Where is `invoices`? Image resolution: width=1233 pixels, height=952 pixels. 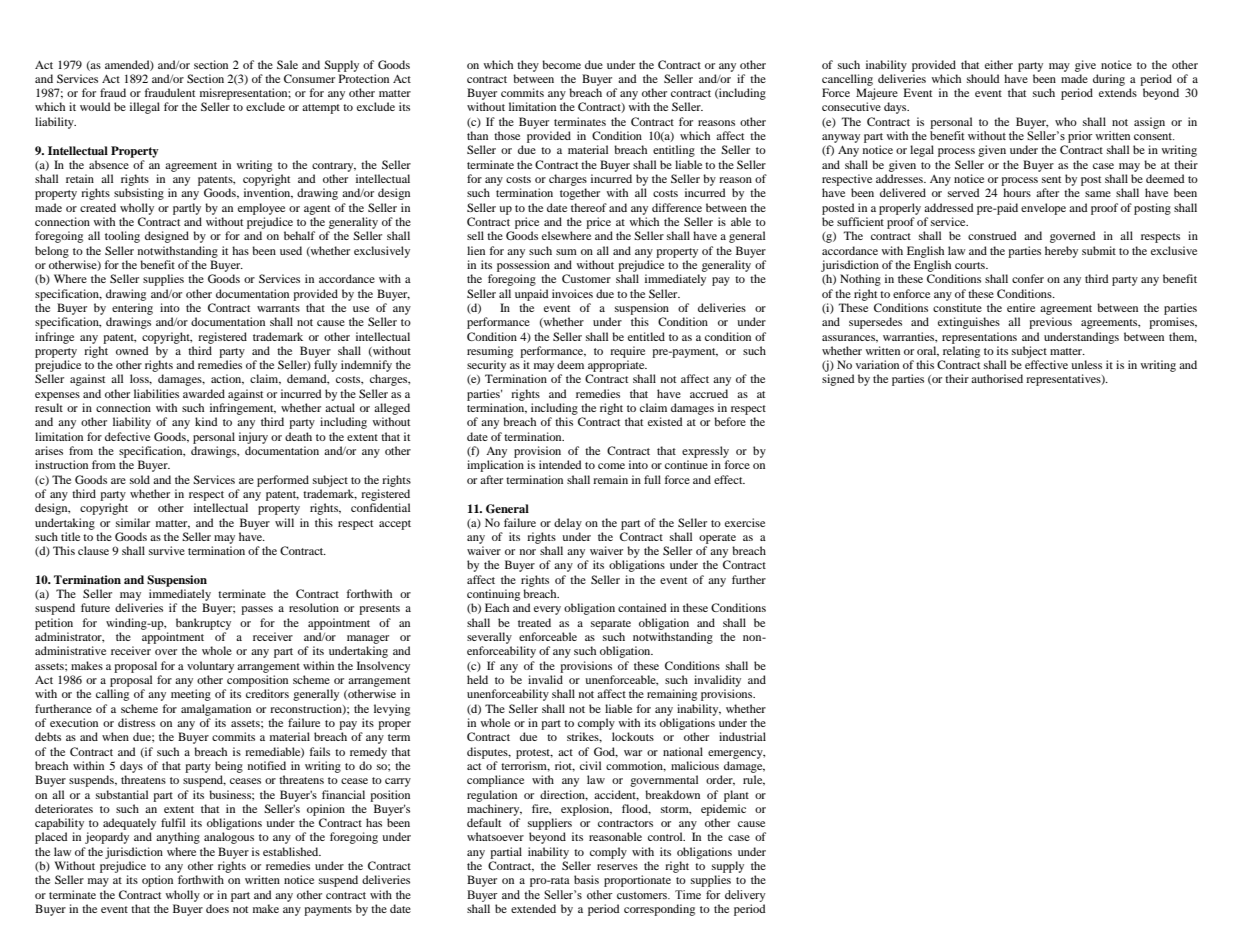 invoices is located at coordinates (572, 293).
